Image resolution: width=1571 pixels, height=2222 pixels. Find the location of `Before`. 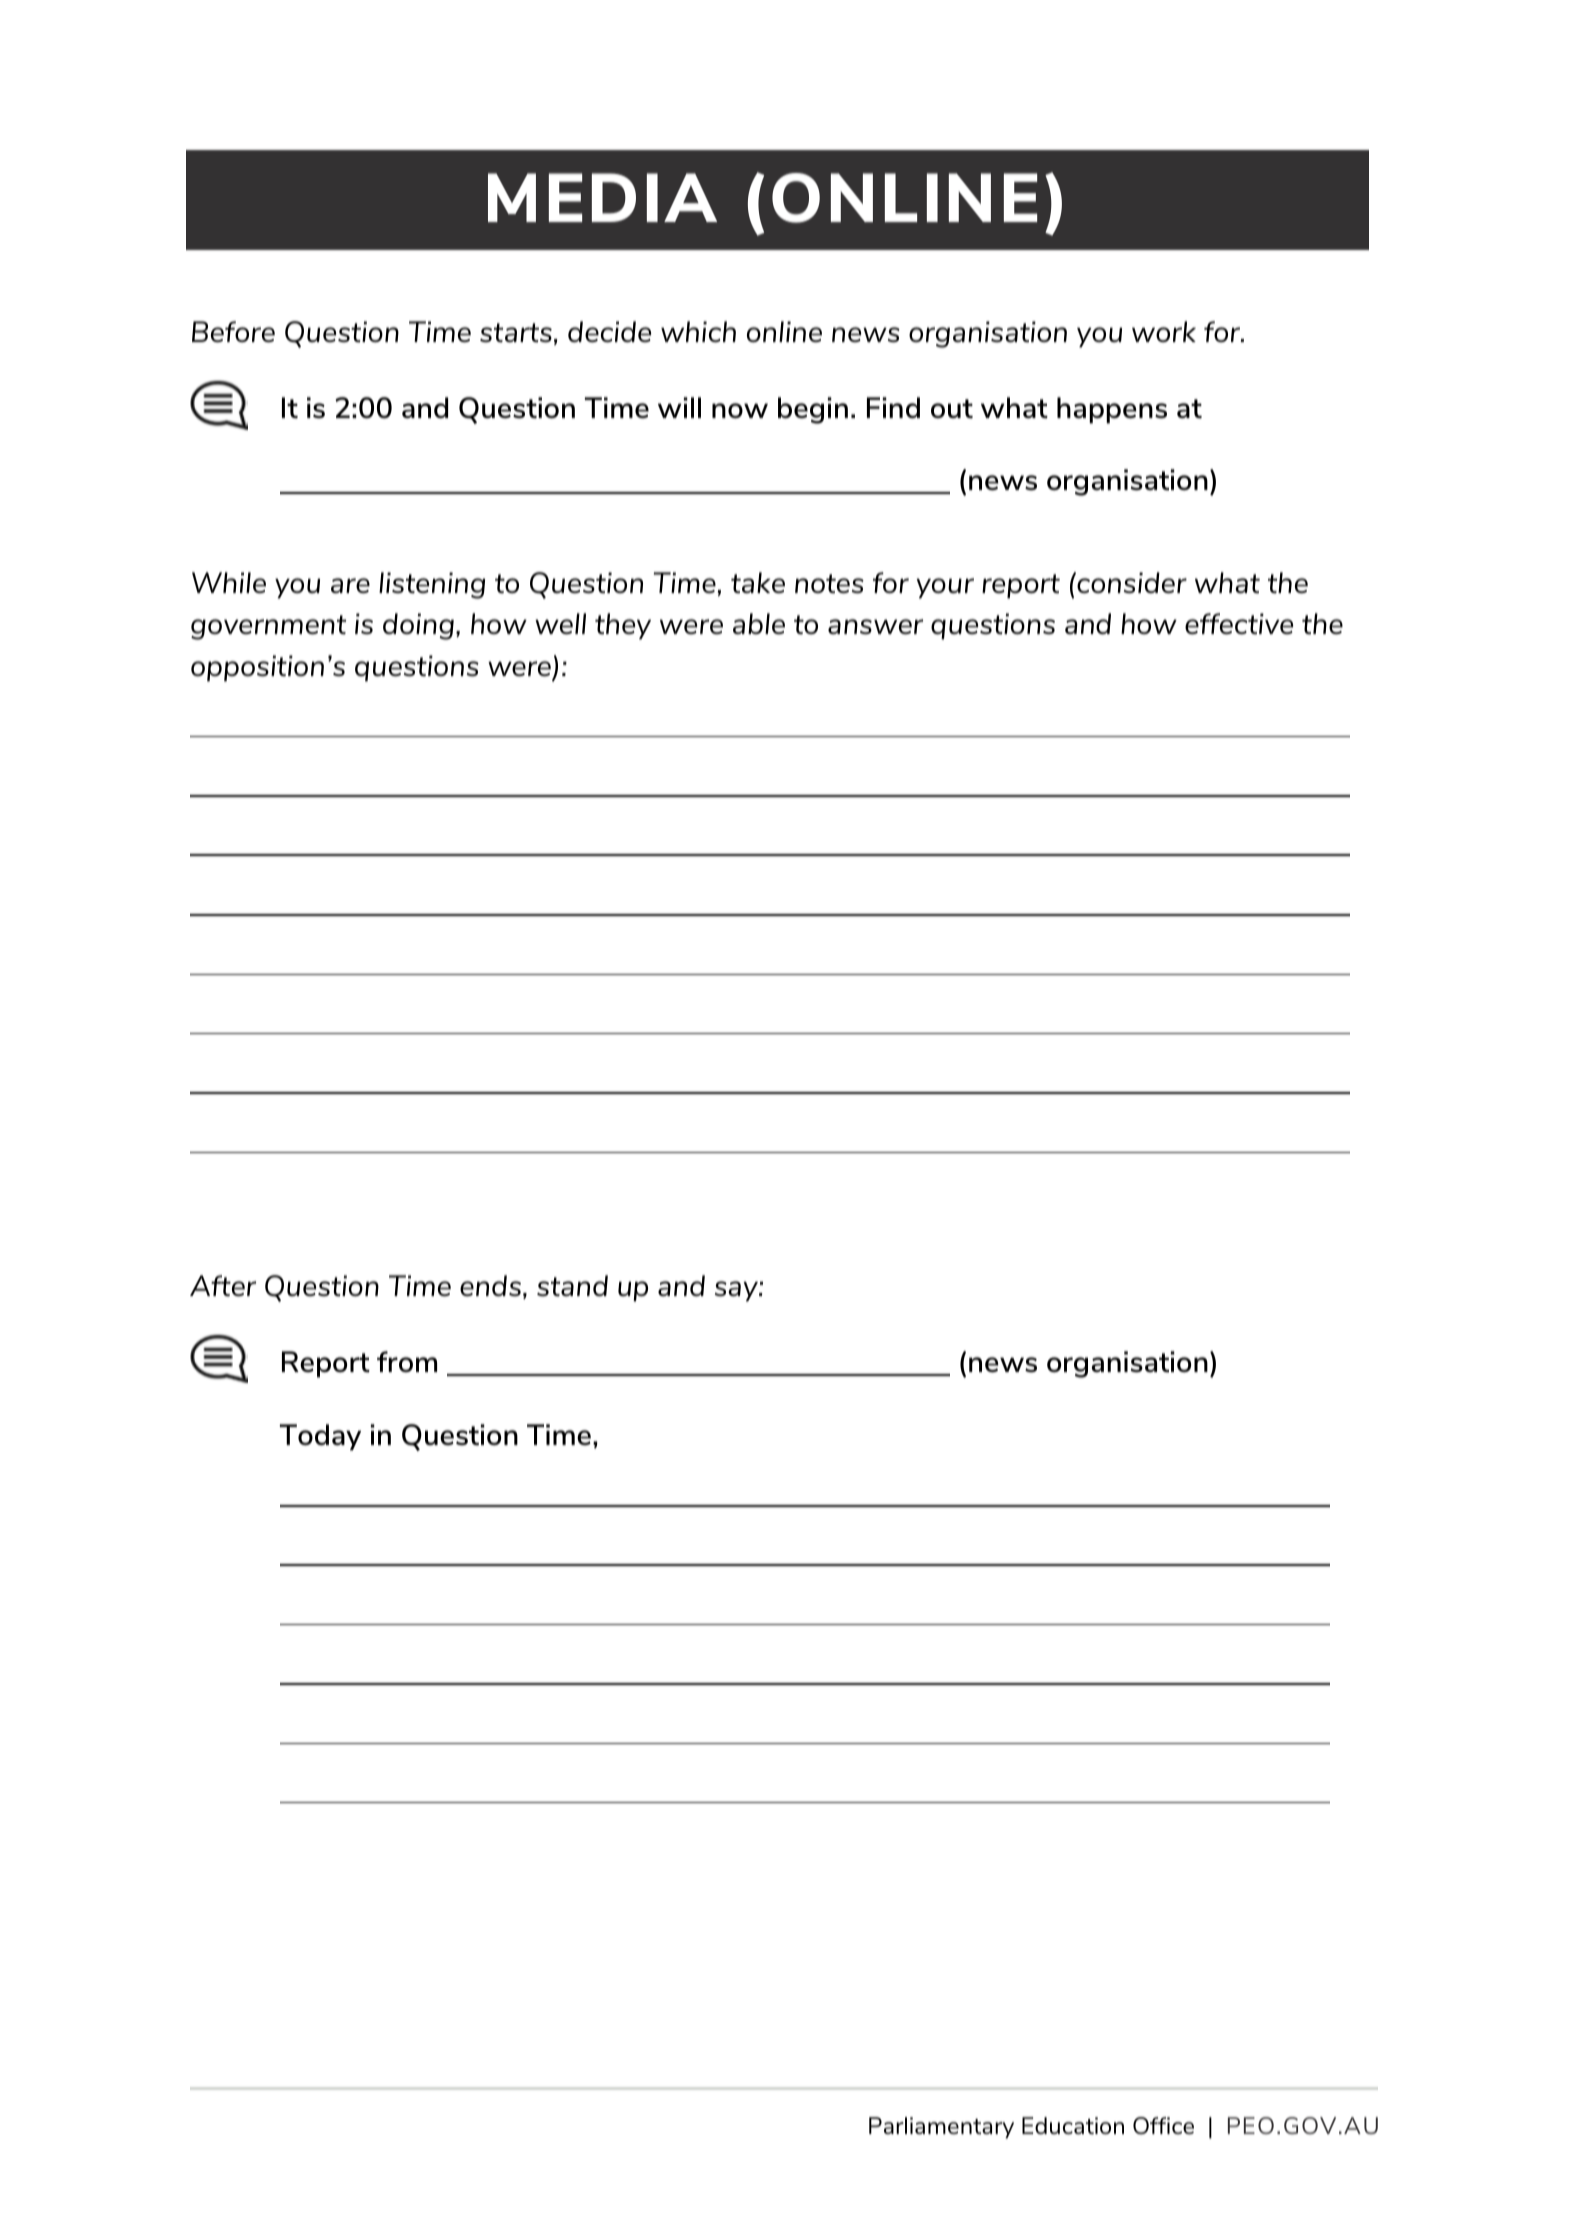

Before is located at coordinates (233, 331).
